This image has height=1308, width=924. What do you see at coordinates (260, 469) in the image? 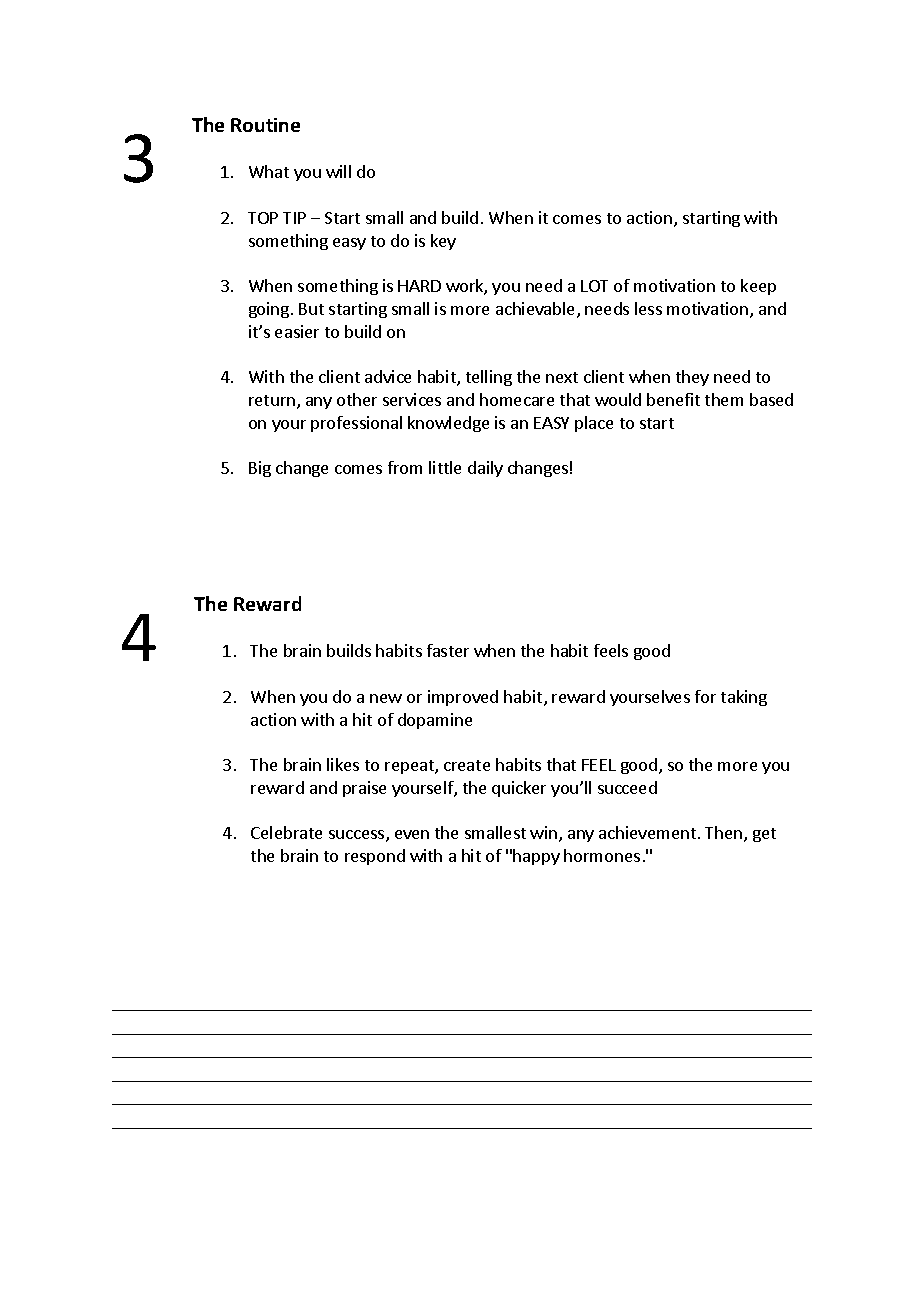
I see `Big` at bounding box center [260, 469].
